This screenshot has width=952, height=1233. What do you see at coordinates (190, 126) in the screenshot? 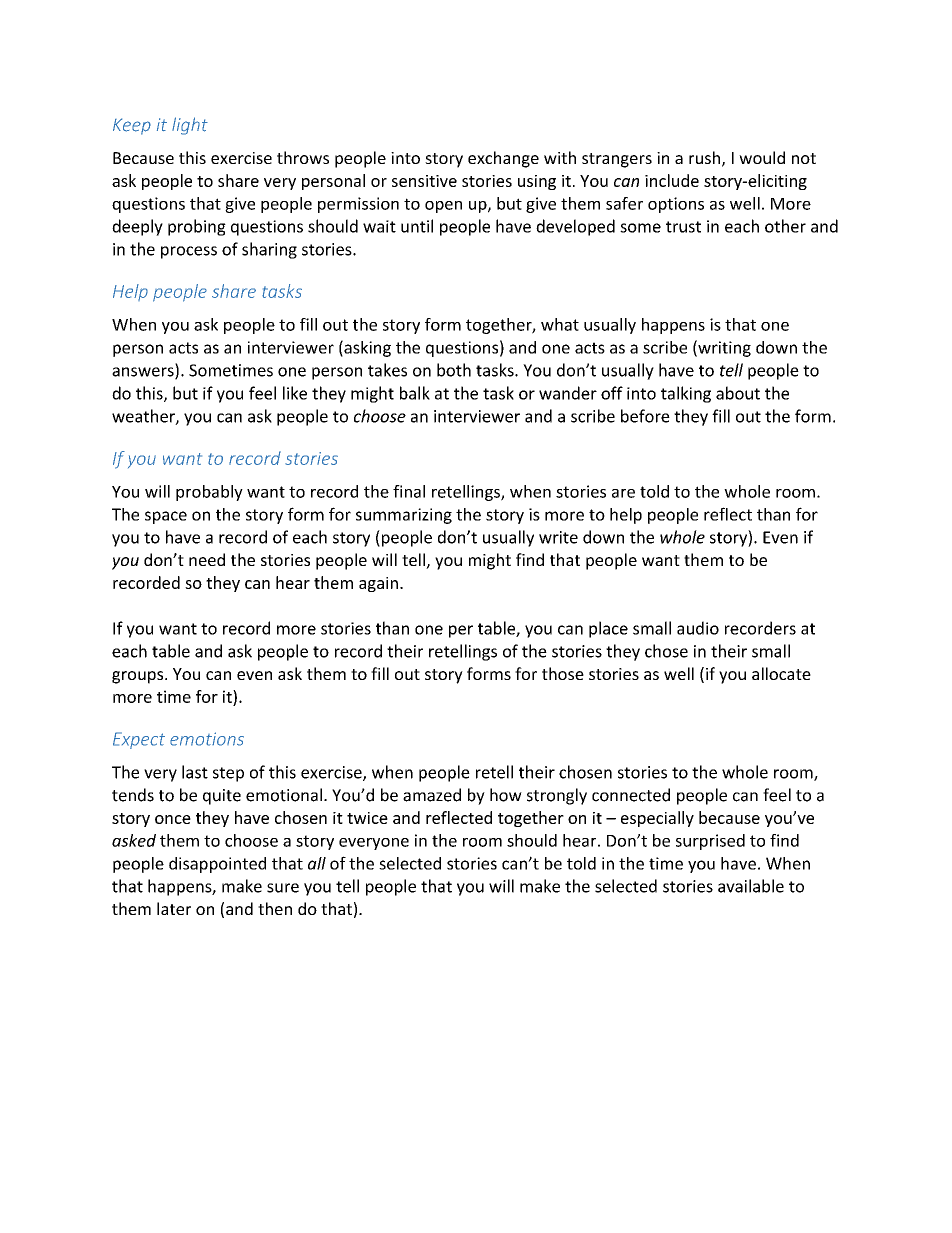
I see `light` at bounding box center [190, 126].
